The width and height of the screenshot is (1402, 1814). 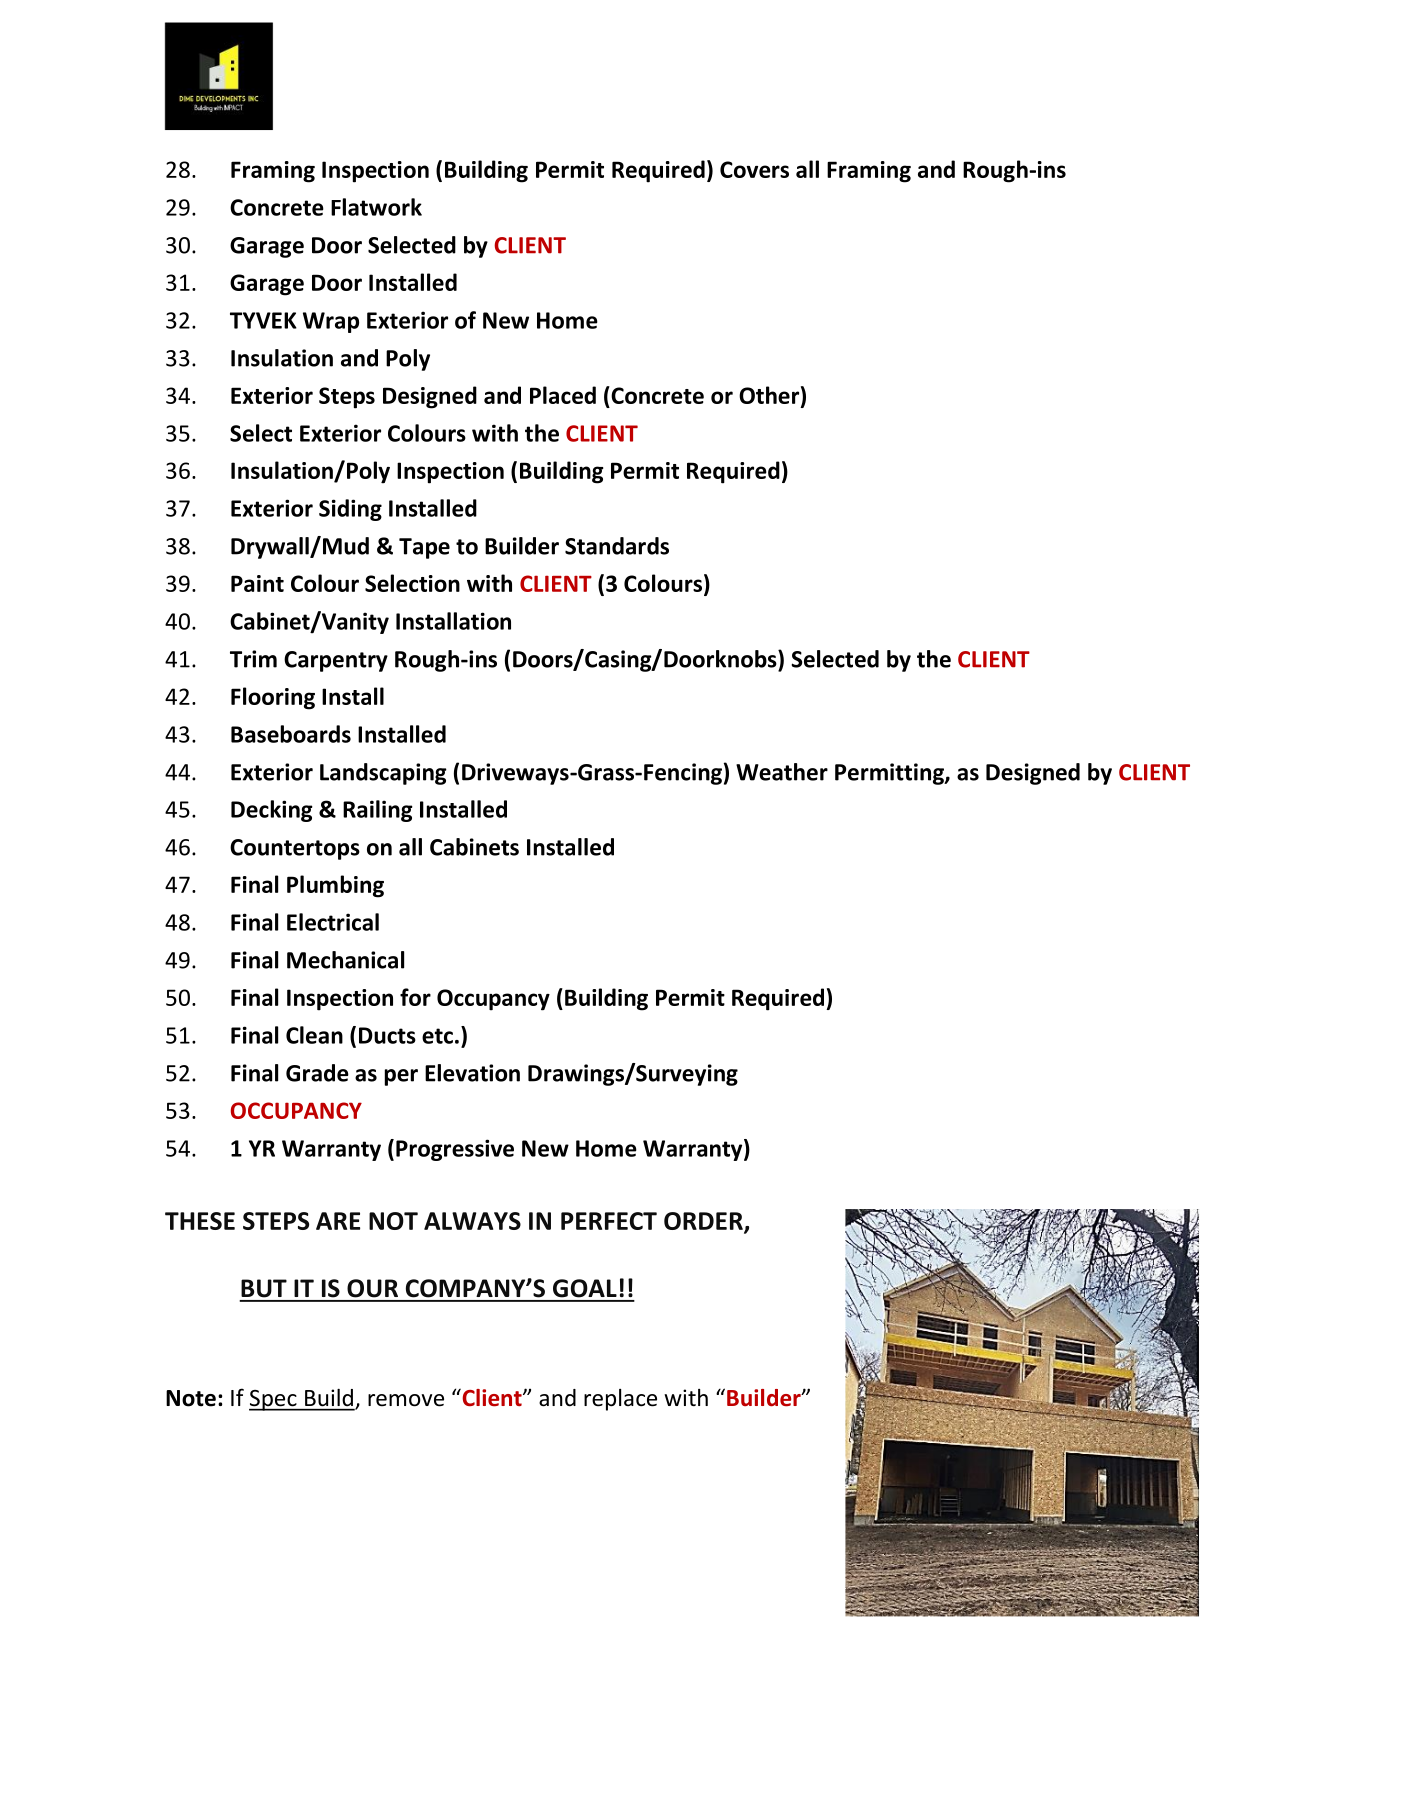 I want to click on Landscaping, so click(x=383, y=774).
